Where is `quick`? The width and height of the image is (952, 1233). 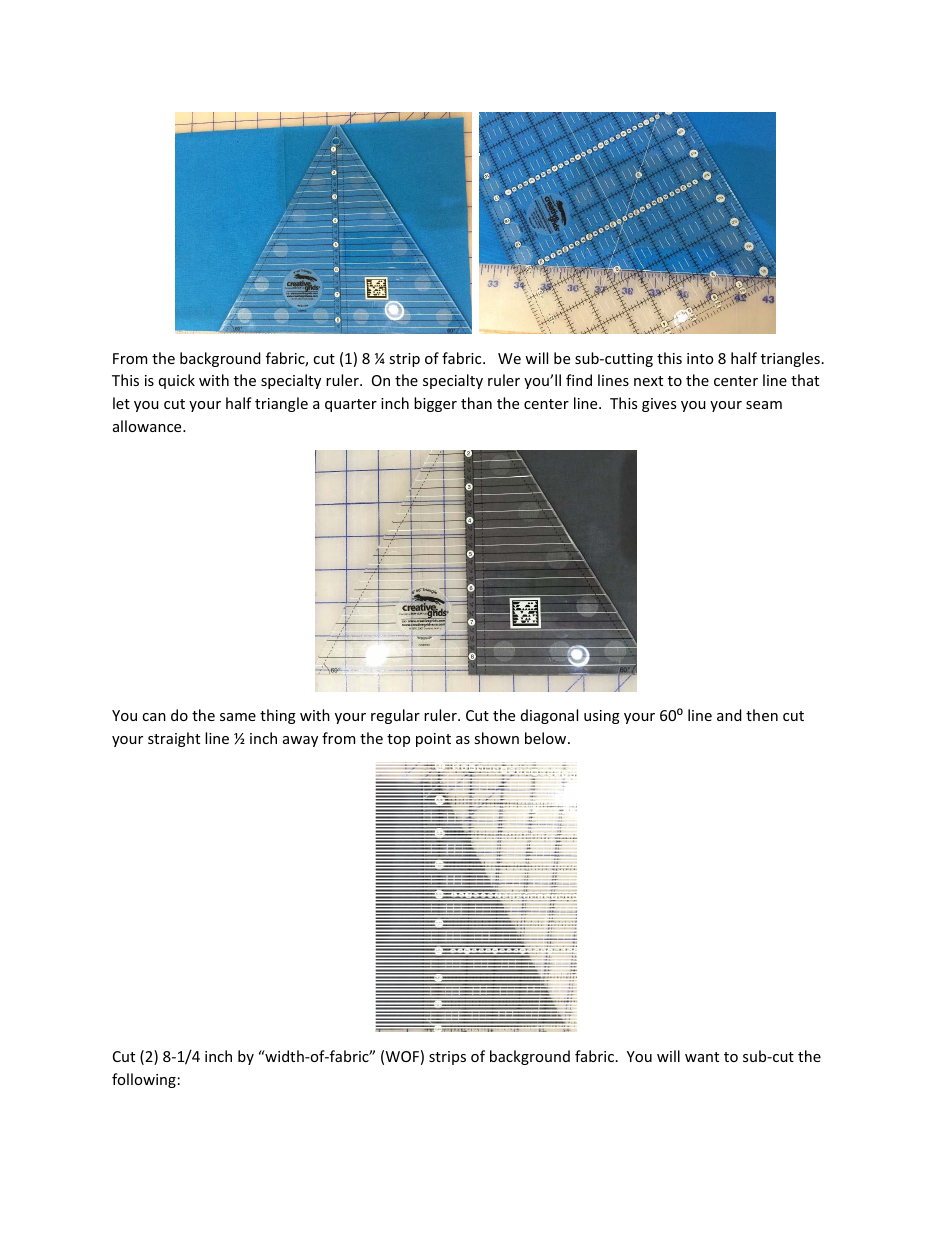
quick is located at coordinates (177, 381).
